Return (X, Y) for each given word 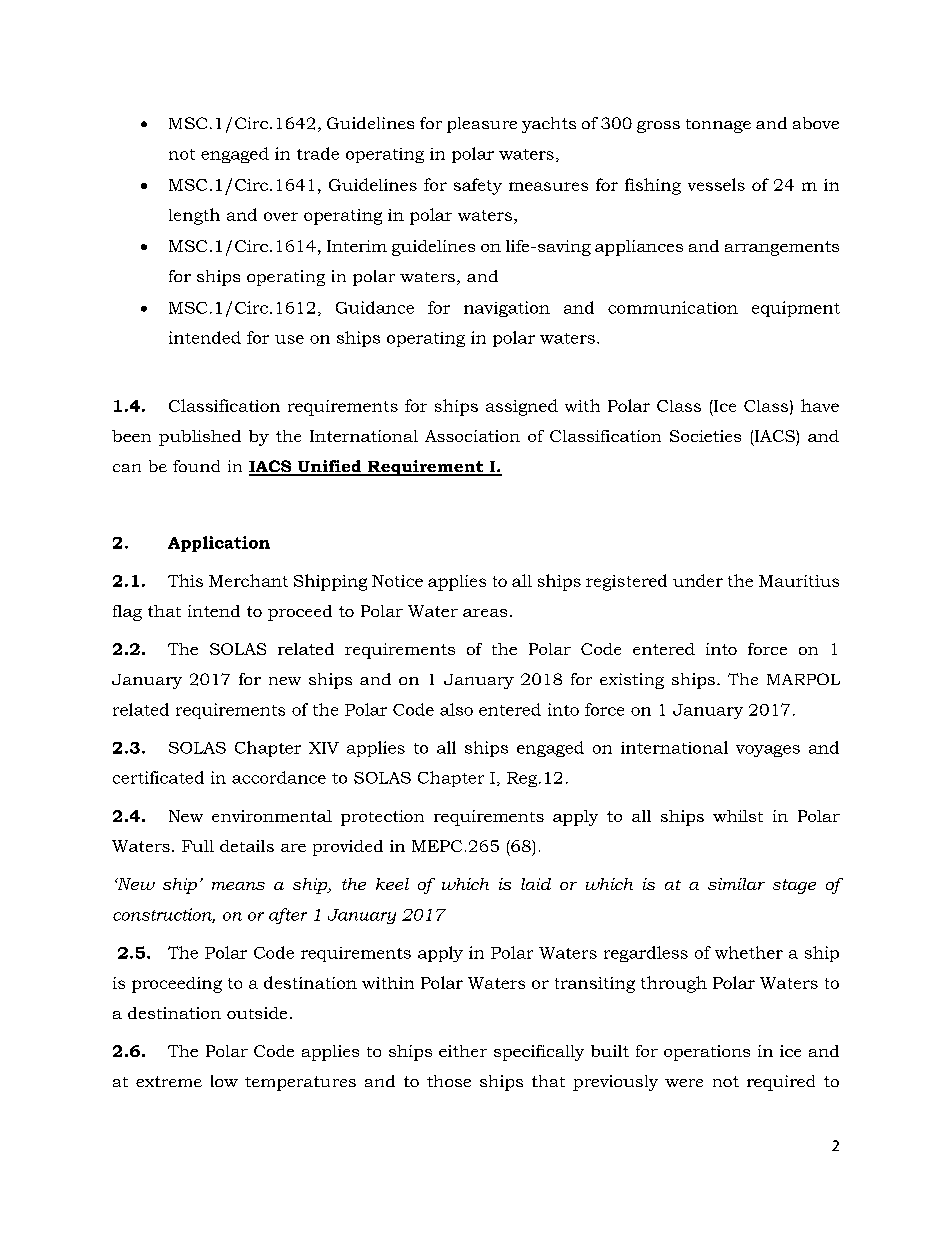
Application (219, 544)
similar (736, 884)
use (289, 339)
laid (536, 884)
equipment (796, 309)
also (456, 709)
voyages (768, 751)
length (194, 216)
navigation (507, 309)
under (698, 580)
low (224, 1081)
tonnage (718, 126)
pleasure (482, 125)
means (238, 886)
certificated (158, 777)
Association (472, 436)
